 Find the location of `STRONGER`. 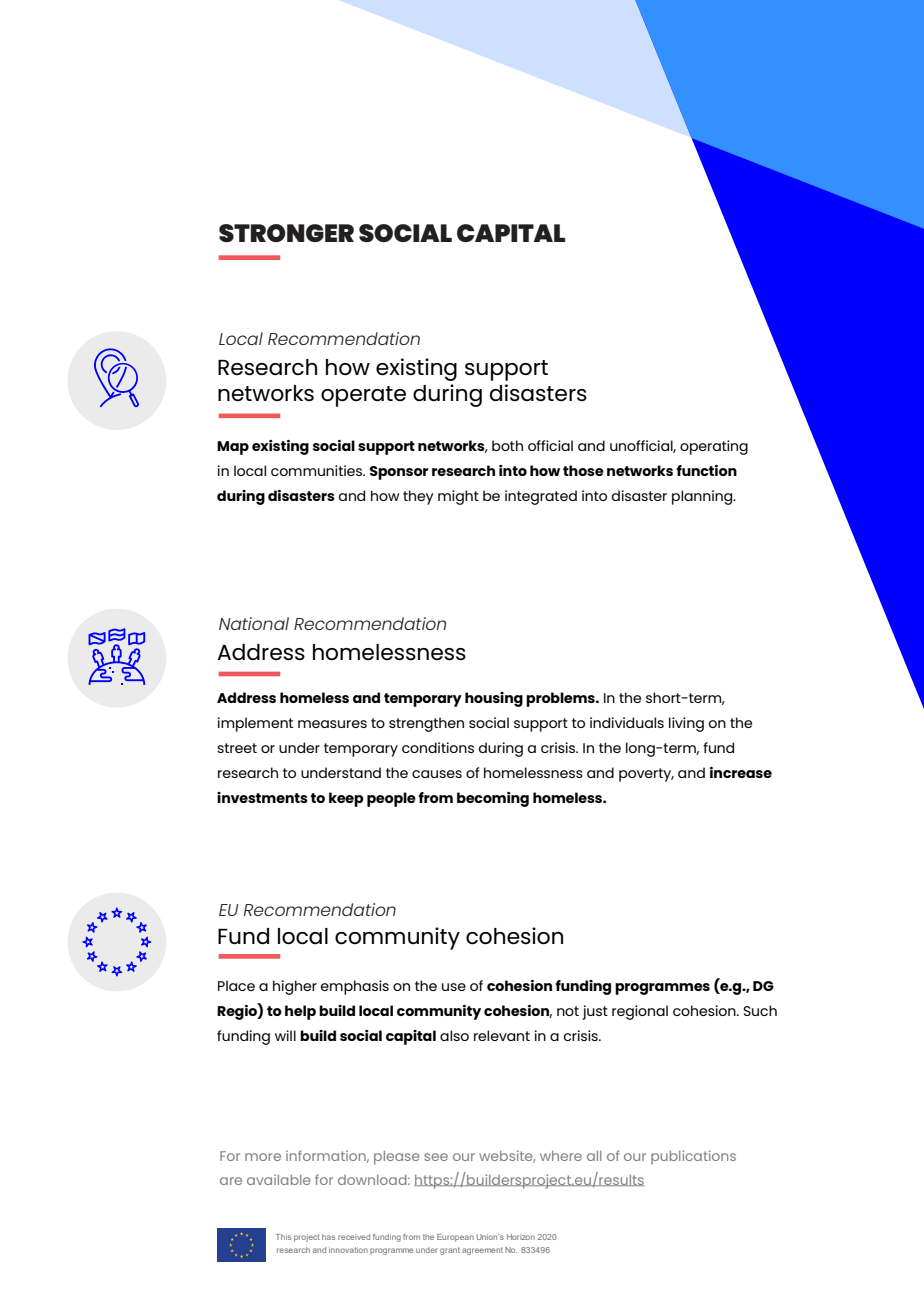

STRONGER is located at coordinates (286, 233).
